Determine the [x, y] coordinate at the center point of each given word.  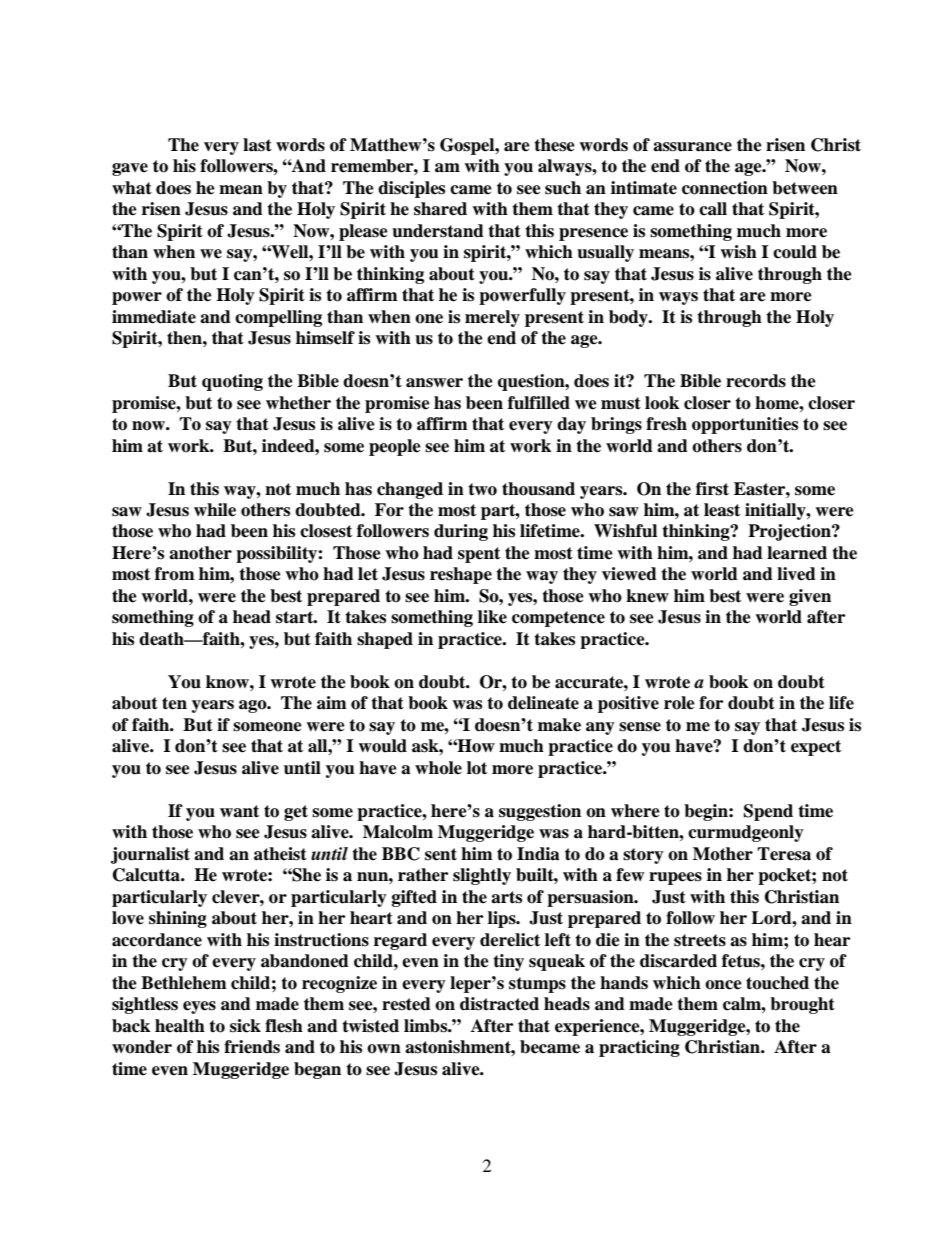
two [482, 489]
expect [816, 748]
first [712, 489]
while [215, 510]
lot [477, 768]
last [257, 145]
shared [440, 209]
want [239, 811]
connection [725, 188]
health [180, 1026]
